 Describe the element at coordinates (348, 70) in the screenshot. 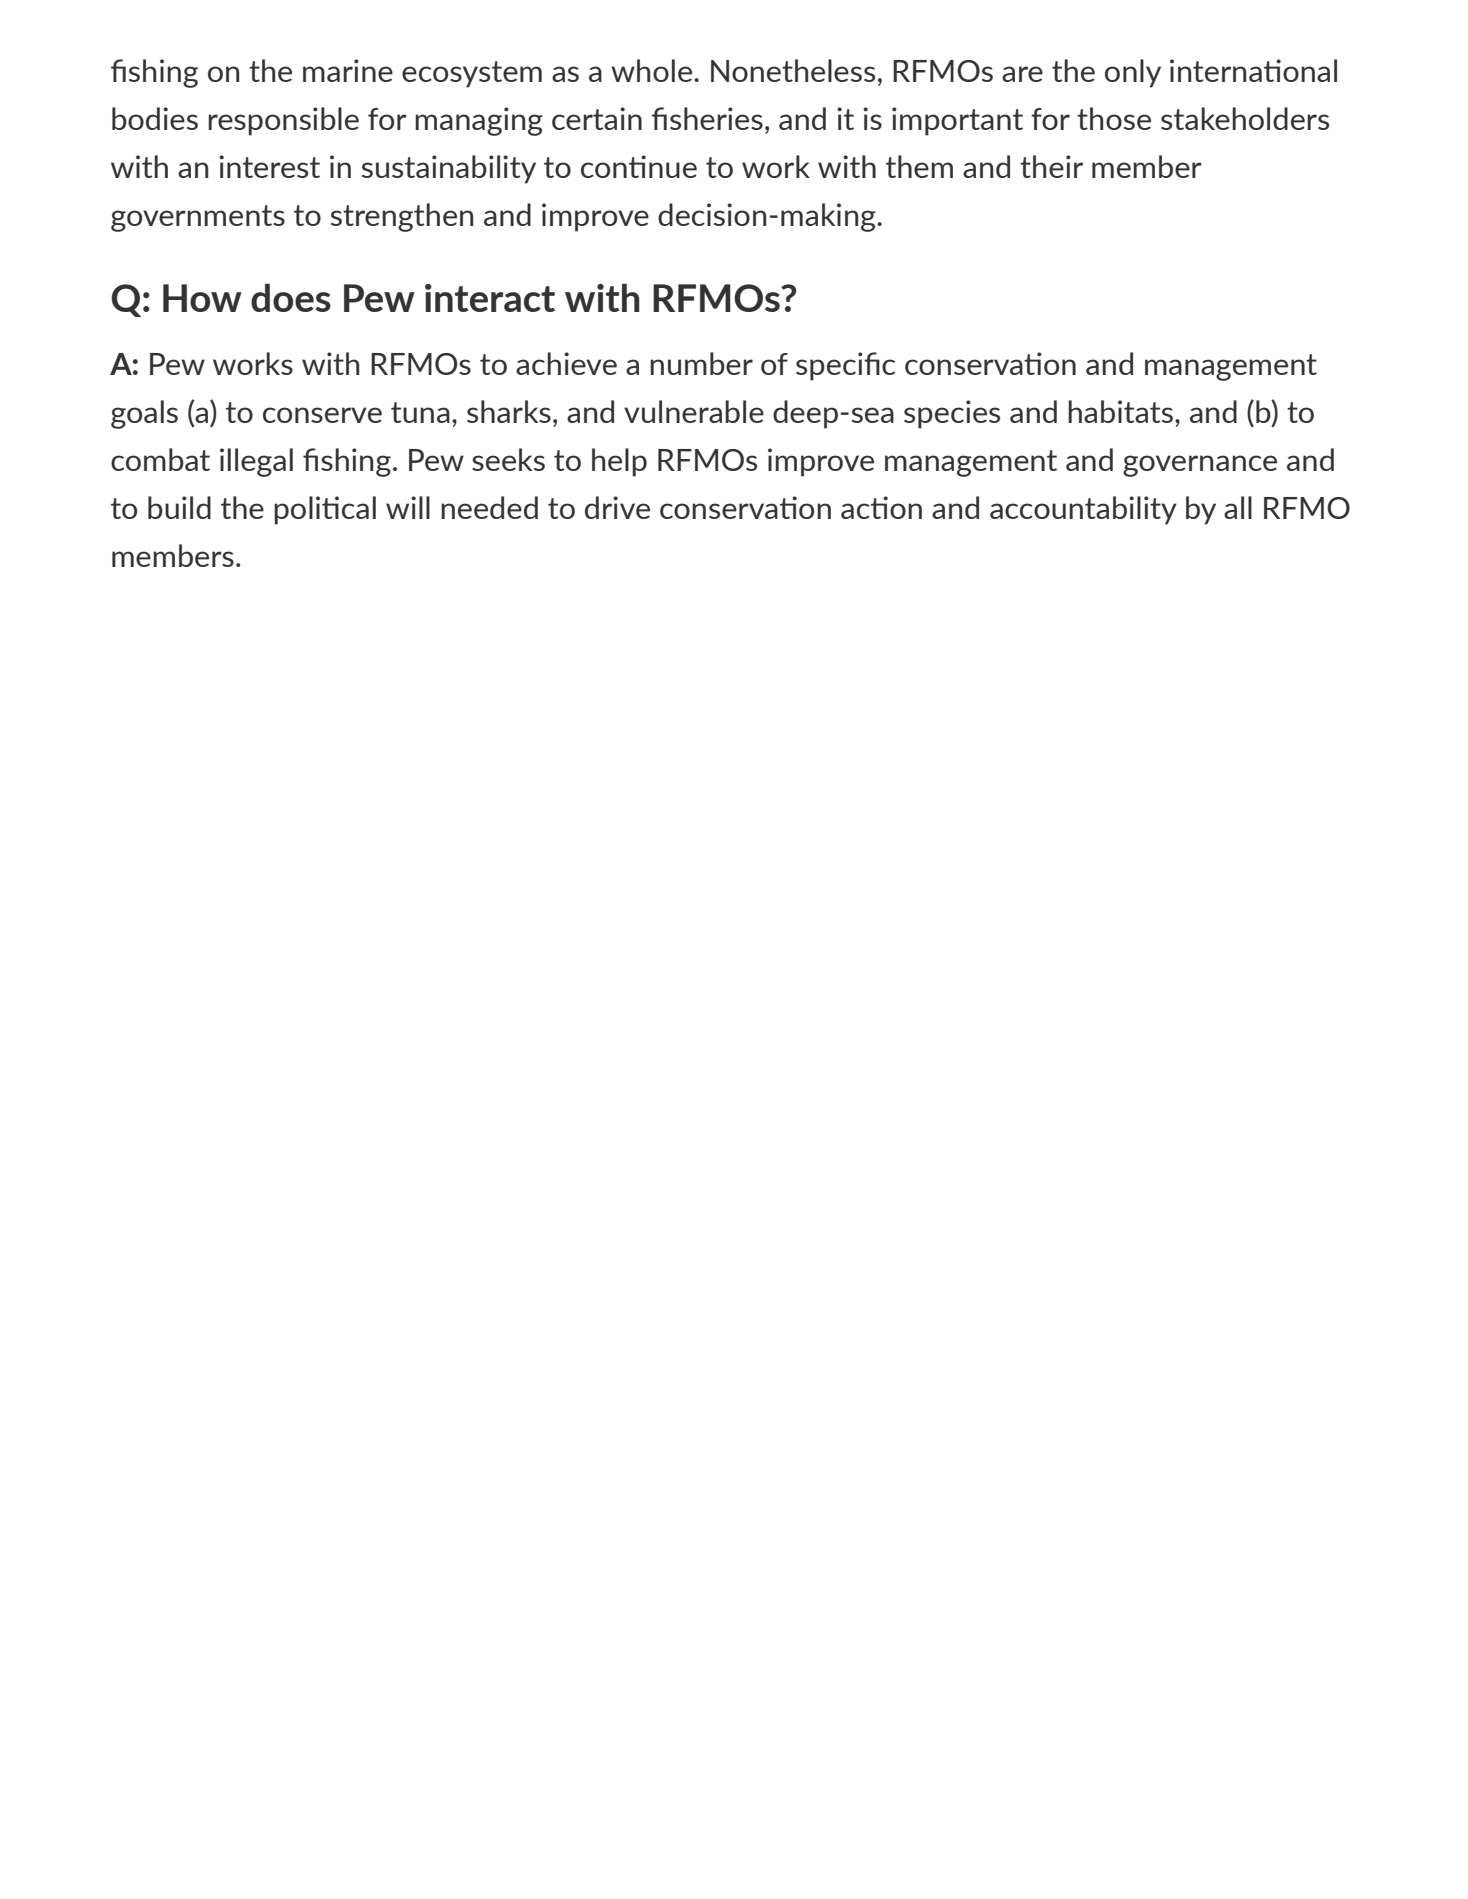

I see `marine` at that location.
